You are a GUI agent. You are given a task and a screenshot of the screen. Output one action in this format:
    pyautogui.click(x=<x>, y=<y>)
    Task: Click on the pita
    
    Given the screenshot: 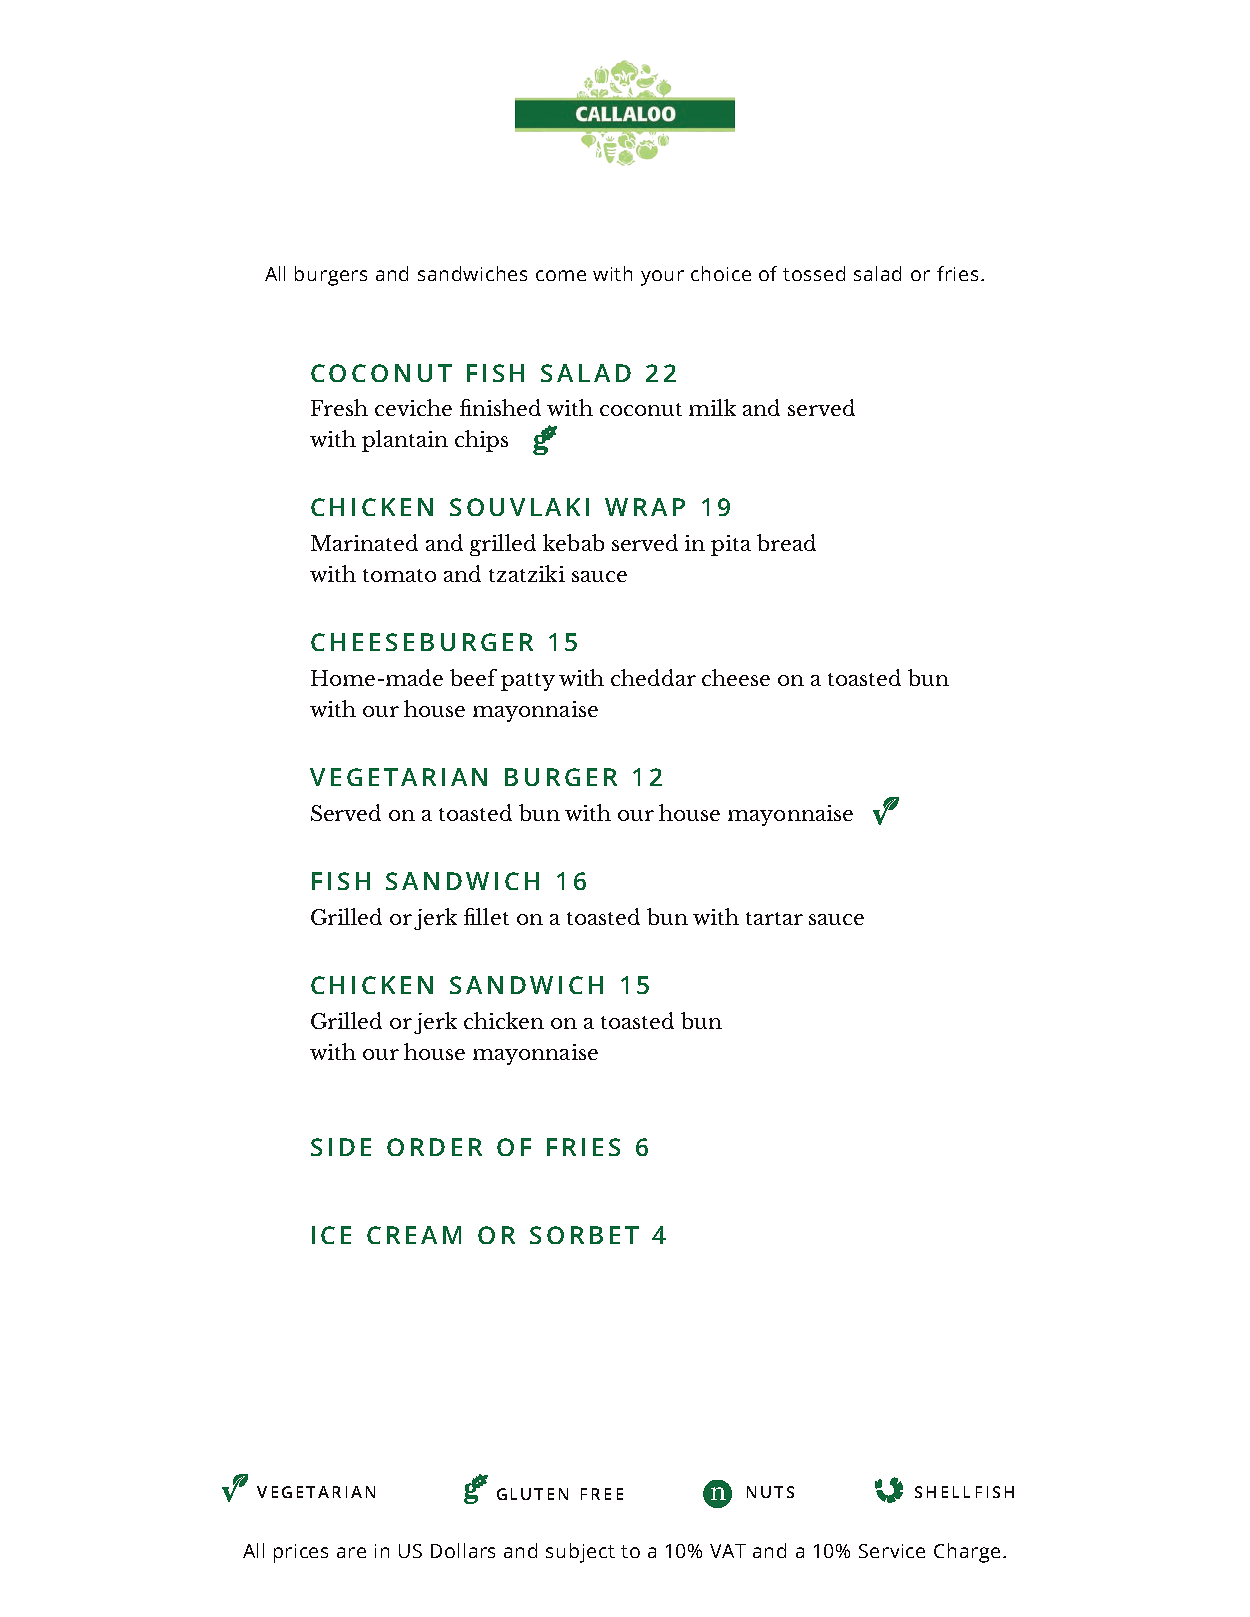 What is the action you would take?
    pyautogui.click(x=731, y=545)
